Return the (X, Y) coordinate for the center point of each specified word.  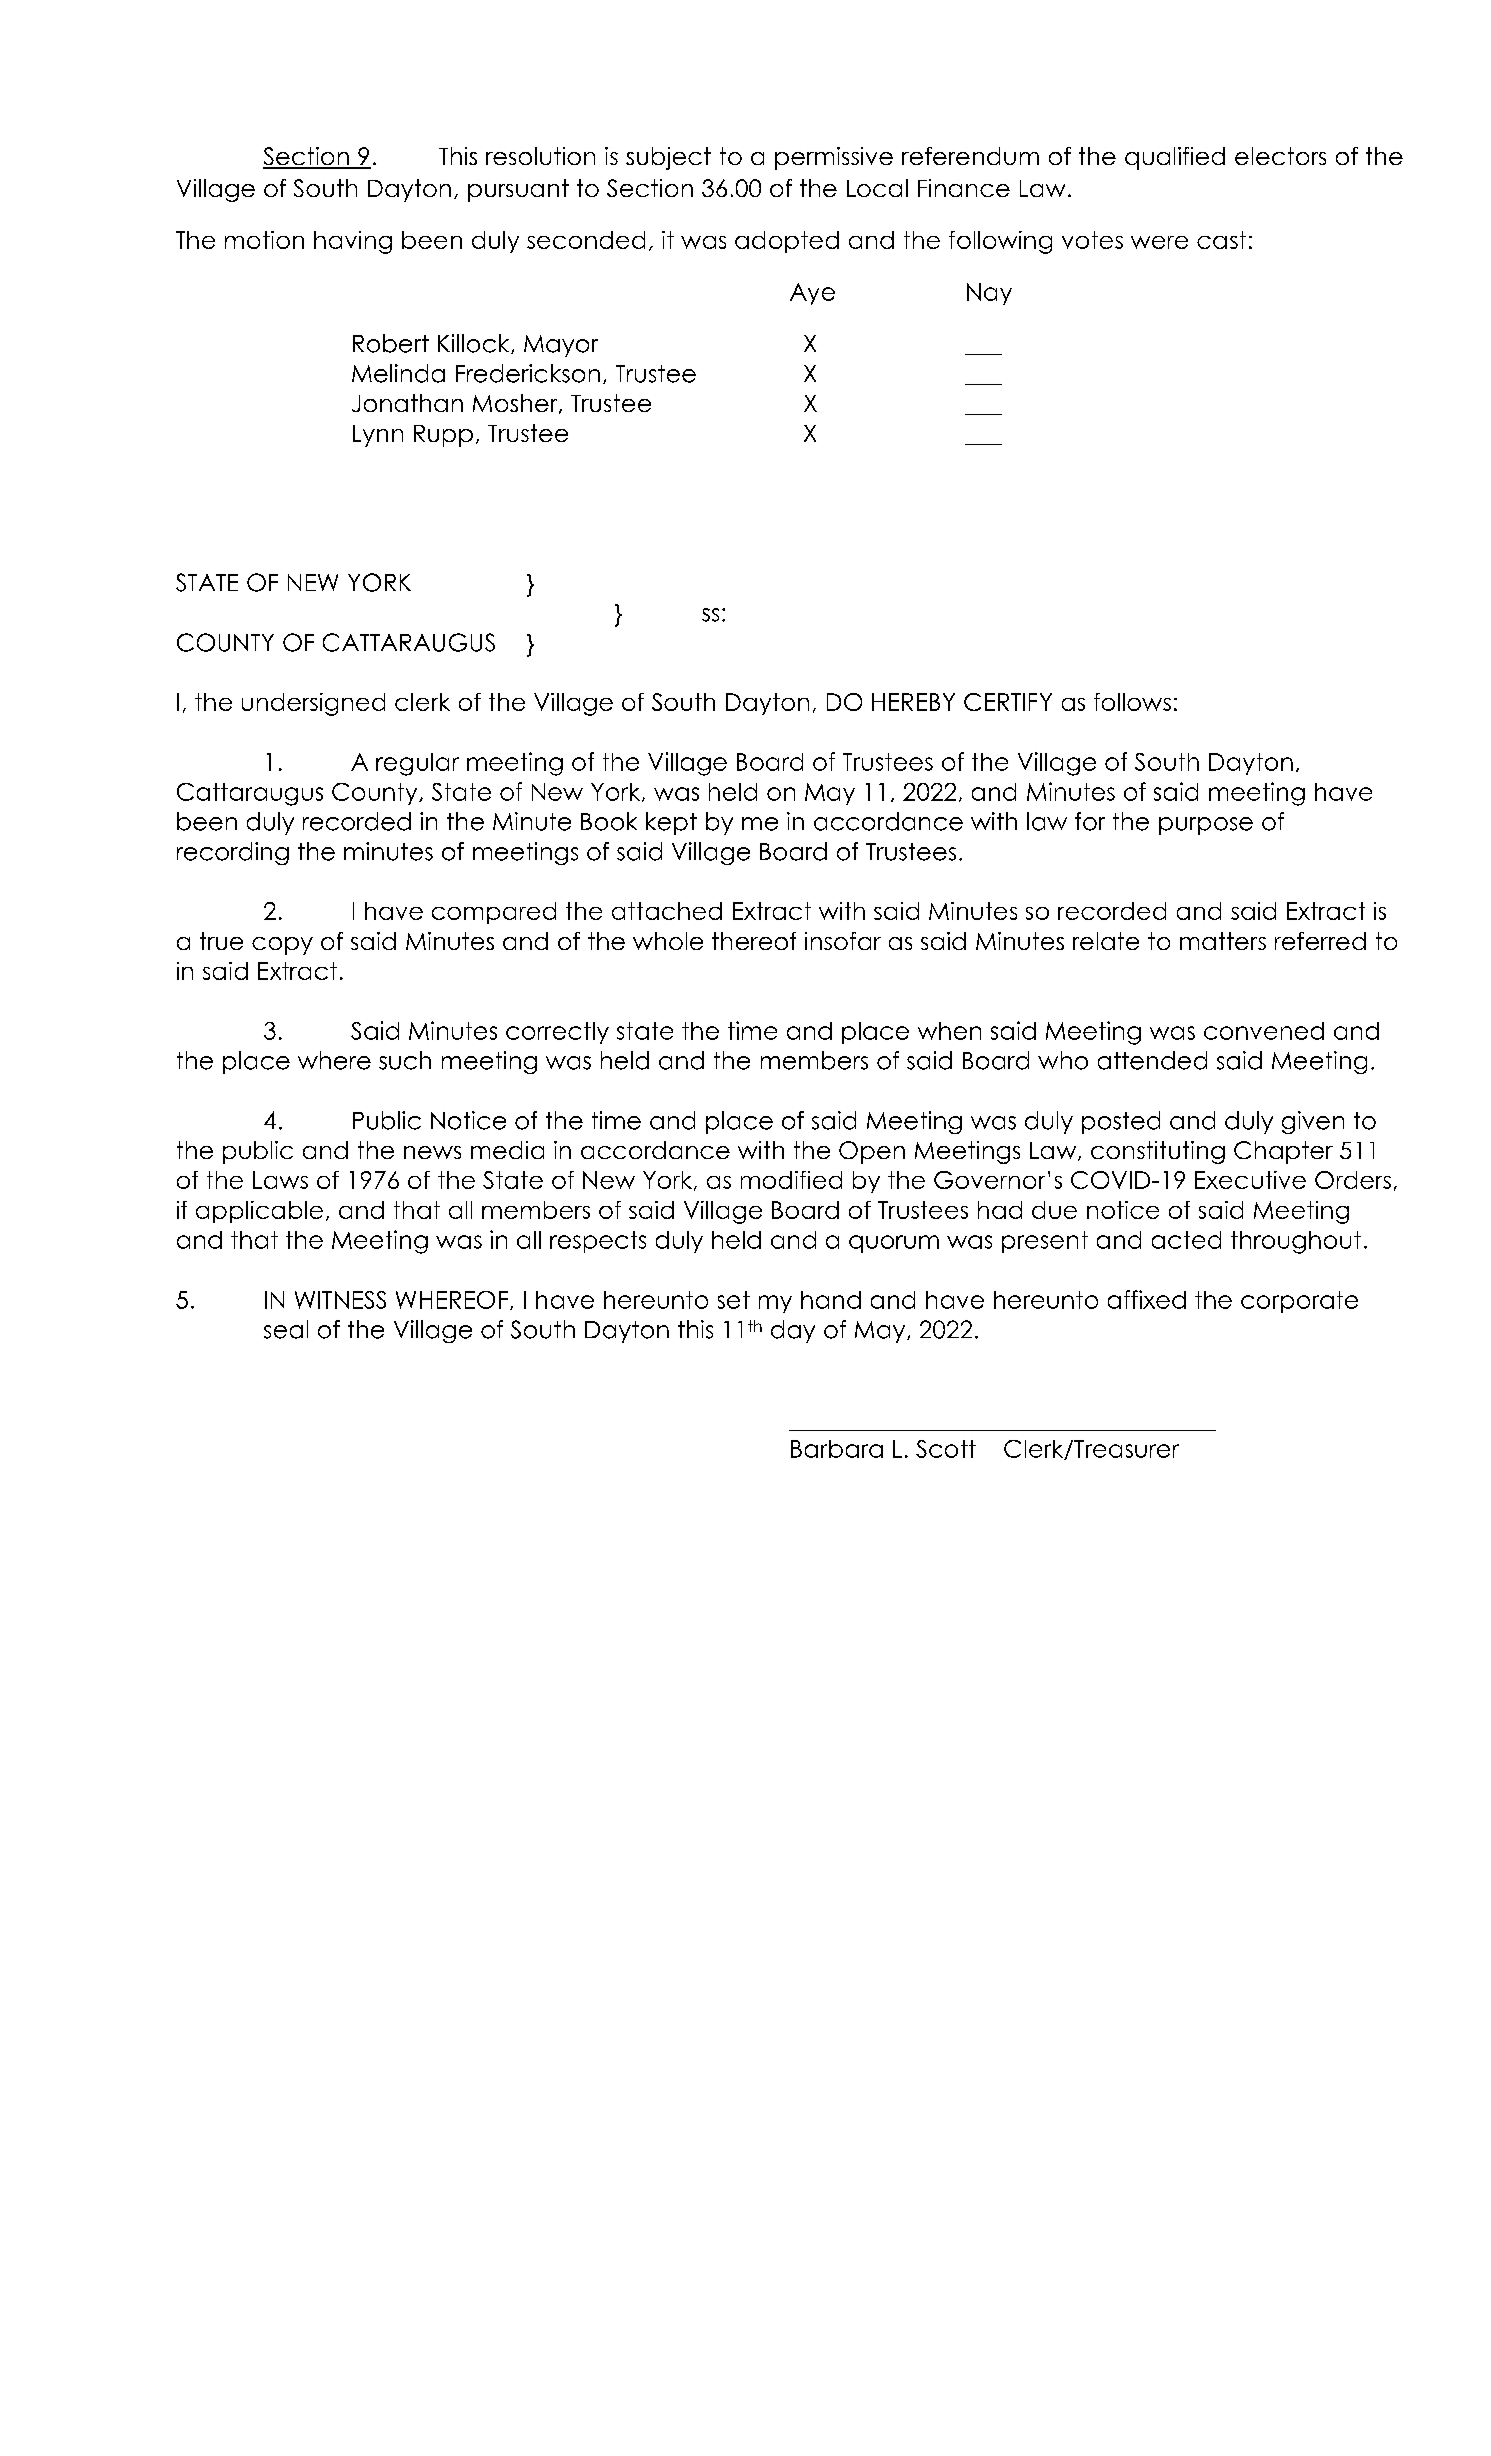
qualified (1175, 158)
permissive (834, 158)
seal (286, 1329)
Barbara (837, 1449)
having (353, 242)
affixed (1147, 1299)
